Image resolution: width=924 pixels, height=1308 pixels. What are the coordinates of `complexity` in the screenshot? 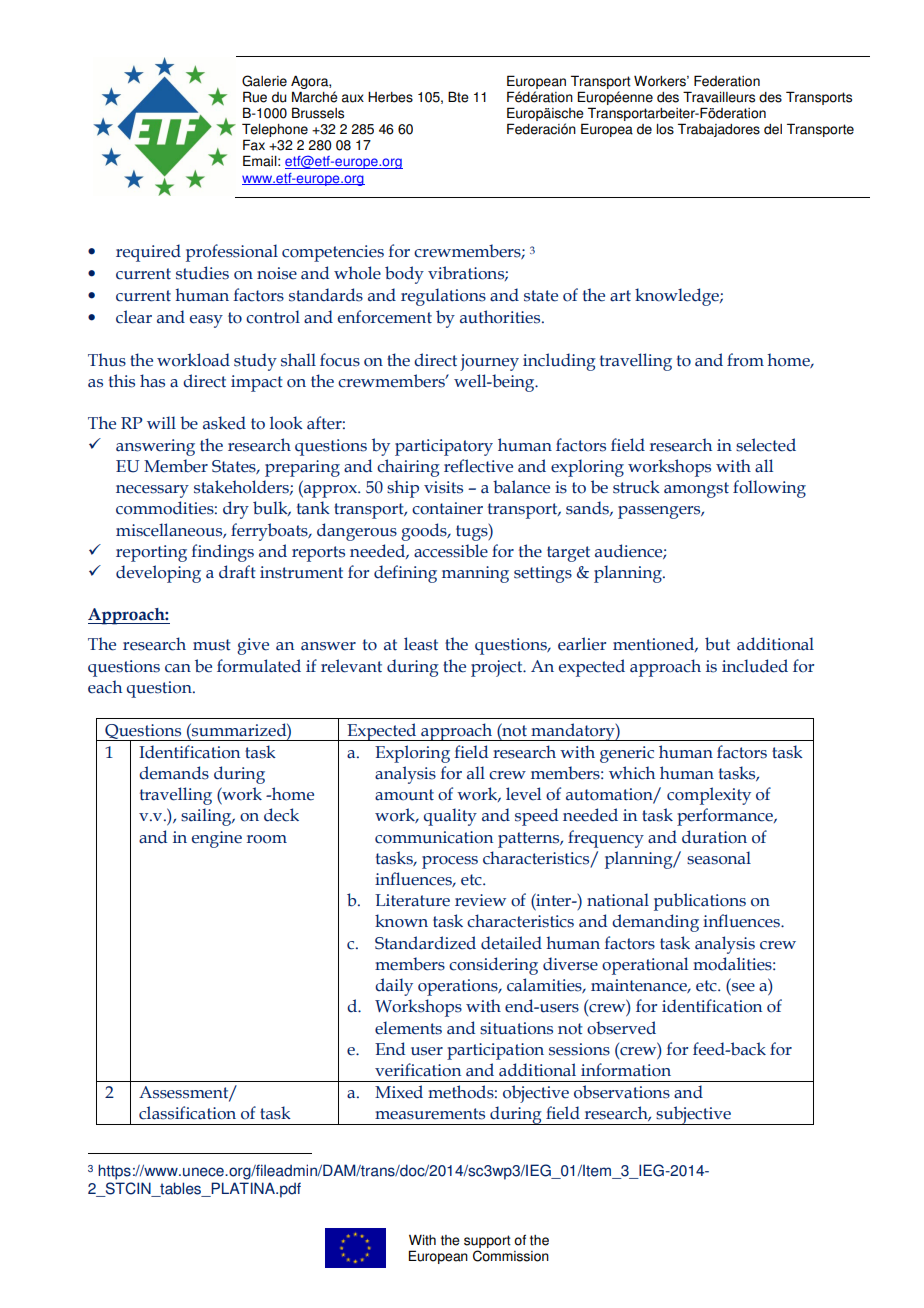 It's located at (709, 796).
